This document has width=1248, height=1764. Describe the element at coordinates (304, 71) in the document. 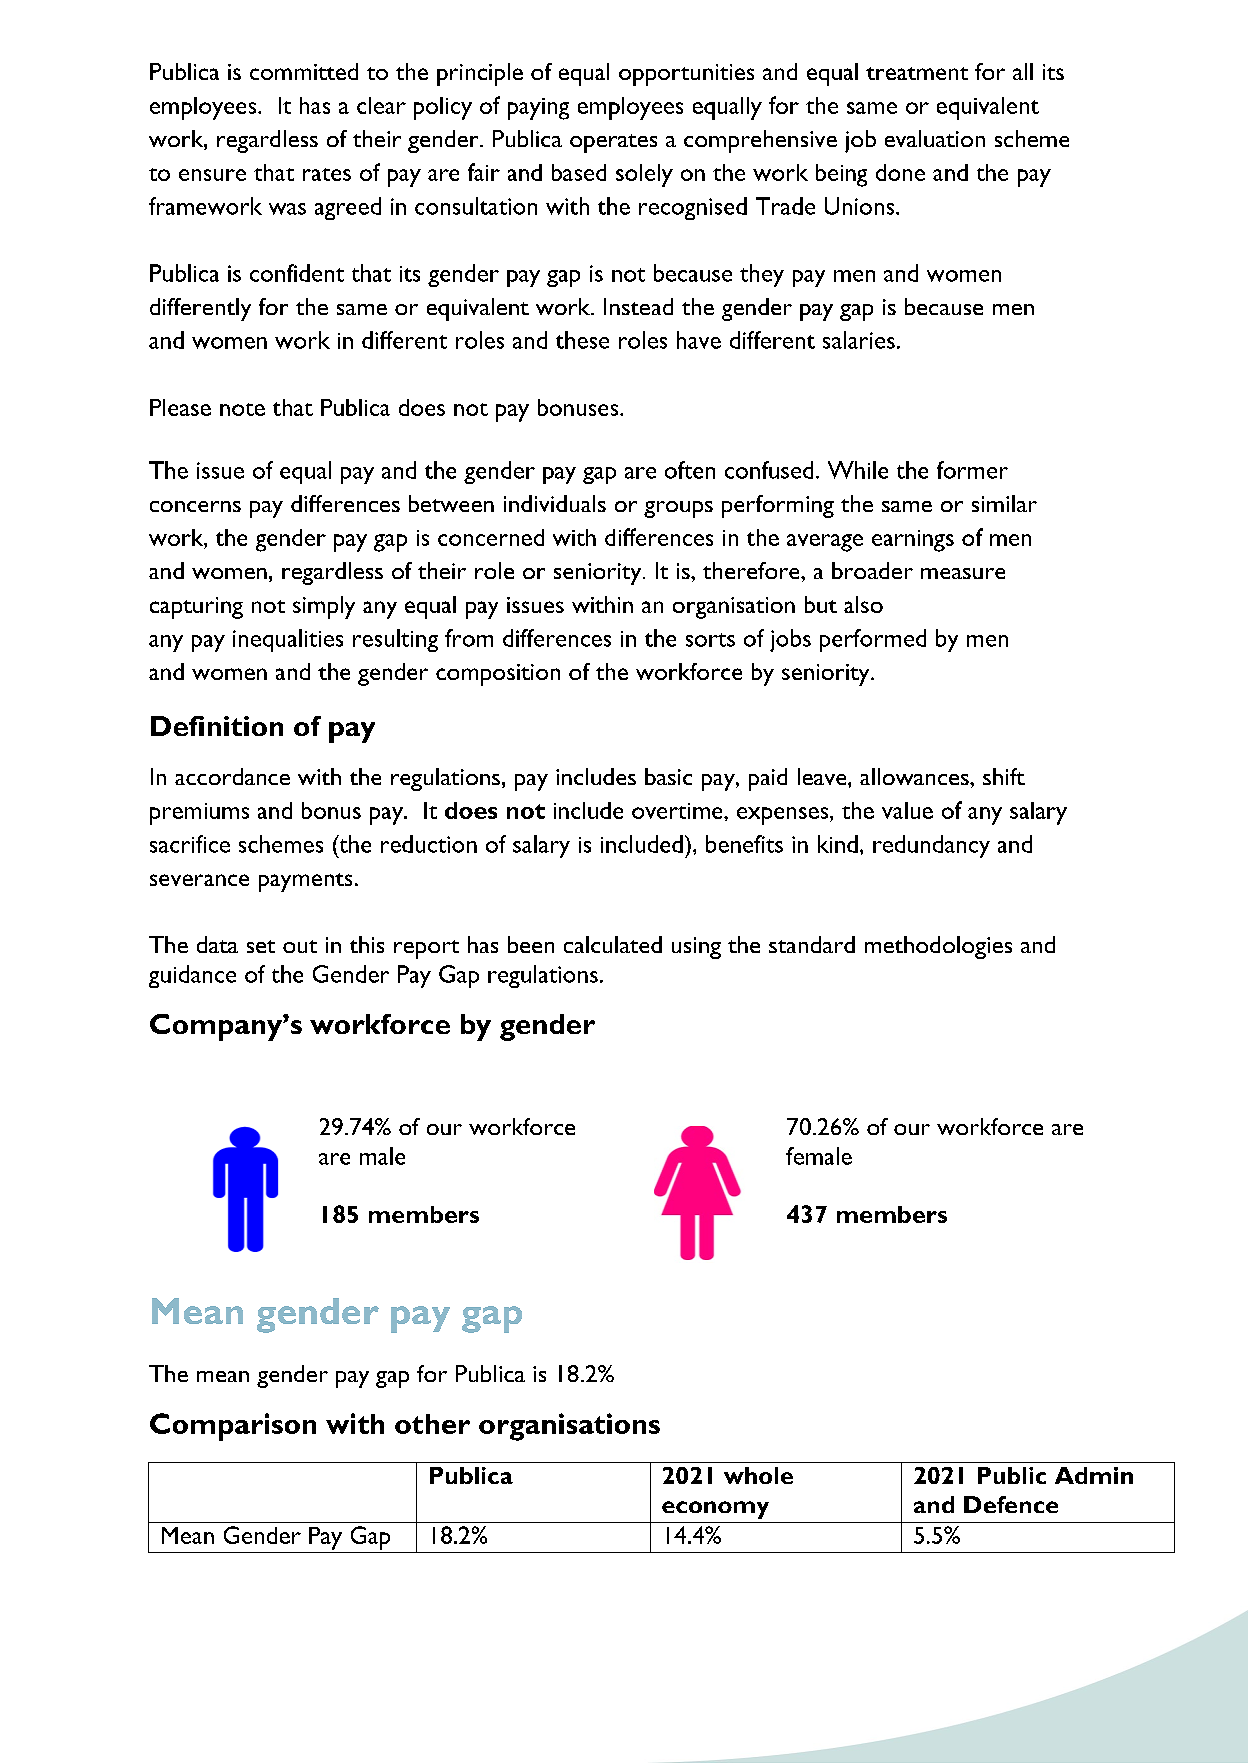

I see `committed` at that location.
